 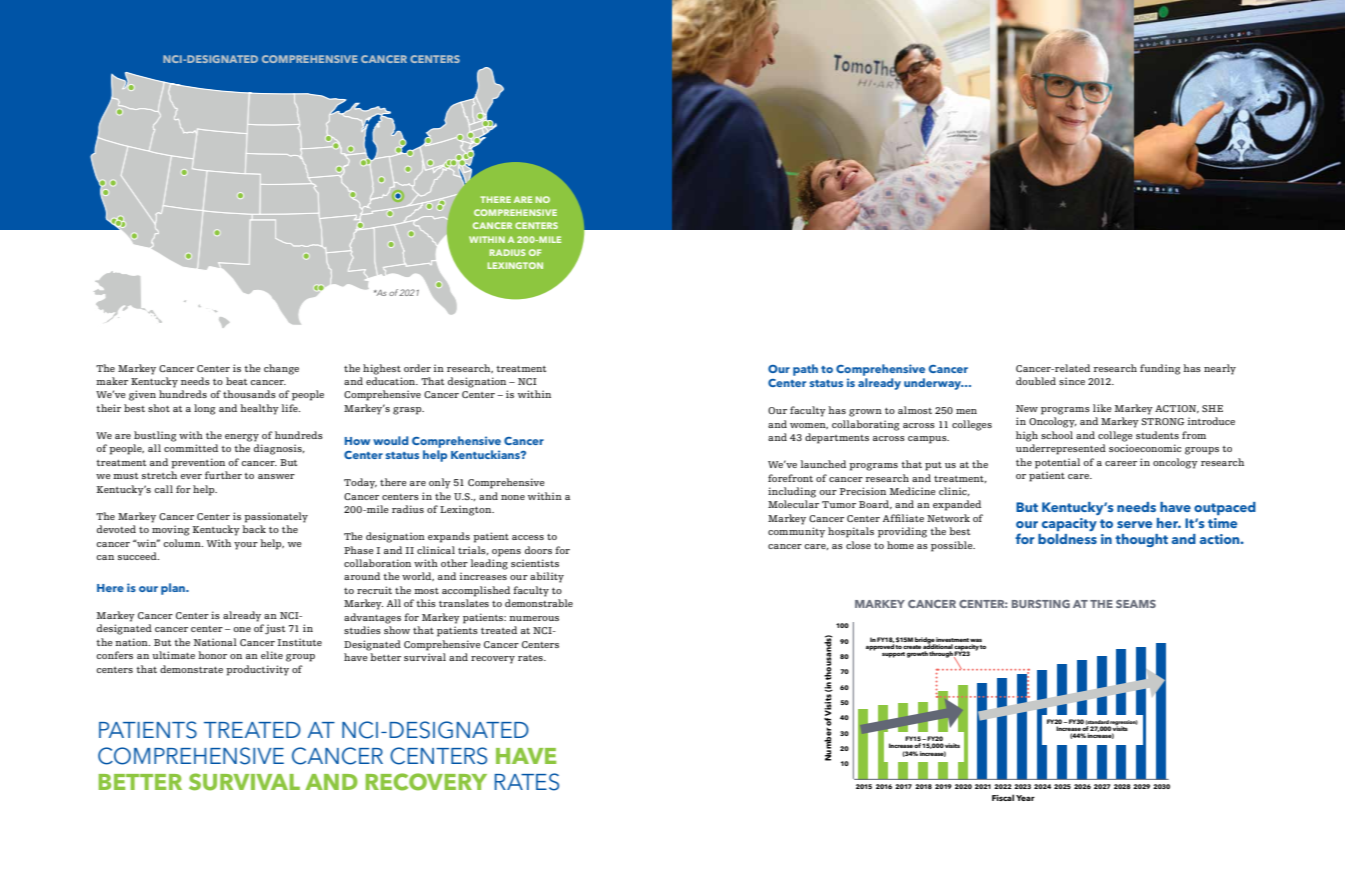 I want to click on was, so click(x=976, y=640).
